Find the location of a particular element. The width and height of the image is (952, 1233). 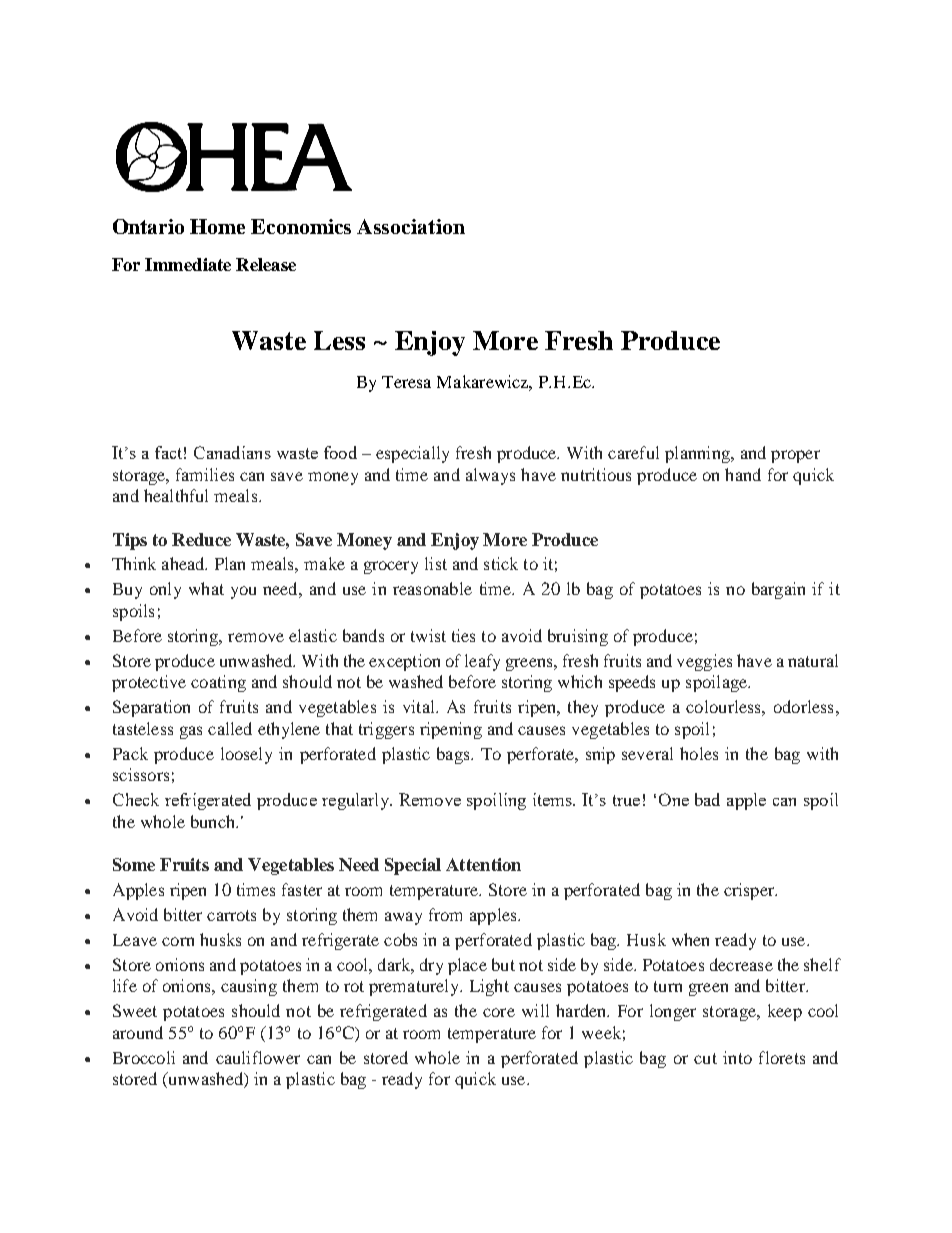

Association is located at coordinates (411, 226).
